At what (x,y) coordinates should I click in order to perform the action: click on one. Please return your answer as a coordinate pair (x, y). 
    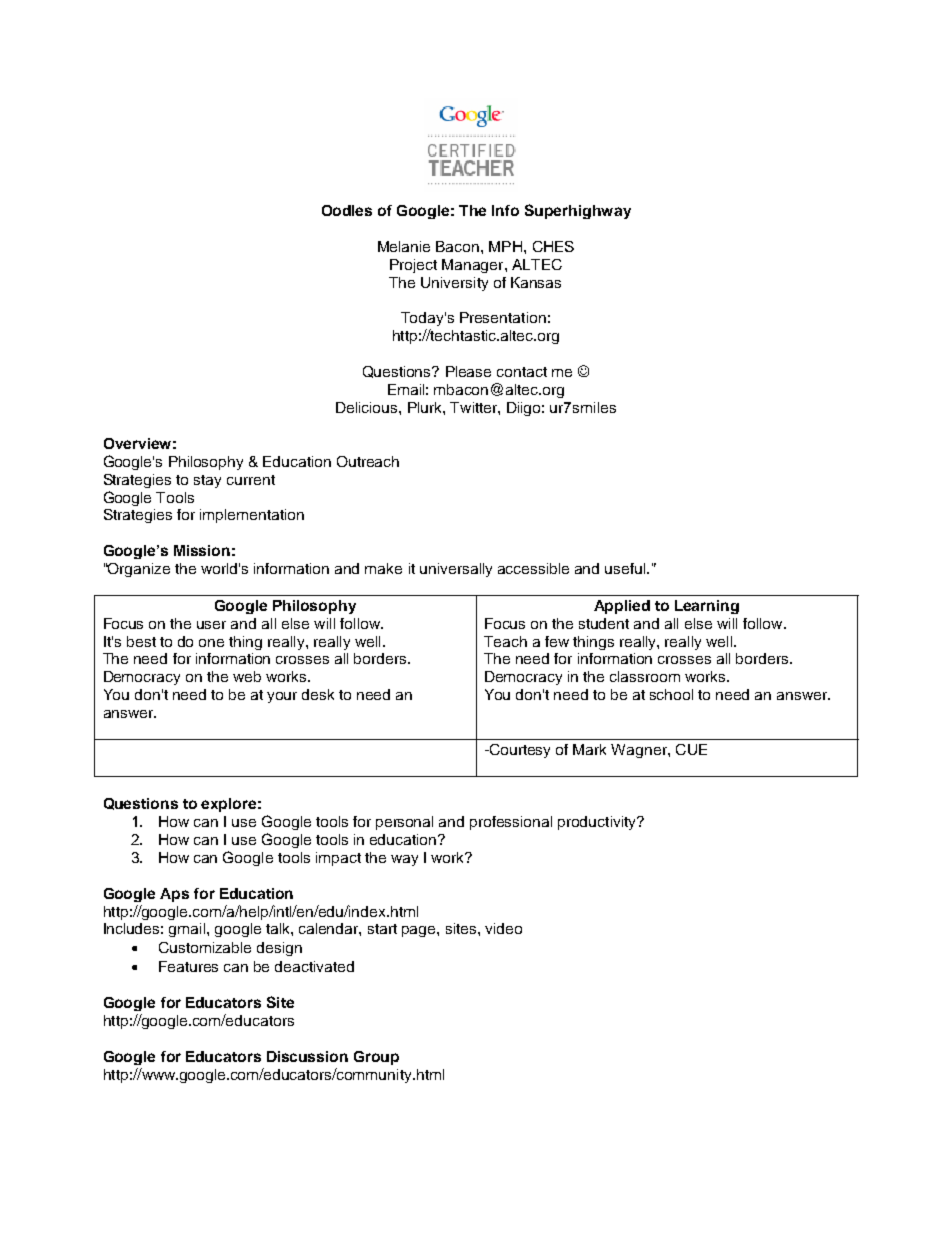
    Looking at the image, I should click on (211, 643).
